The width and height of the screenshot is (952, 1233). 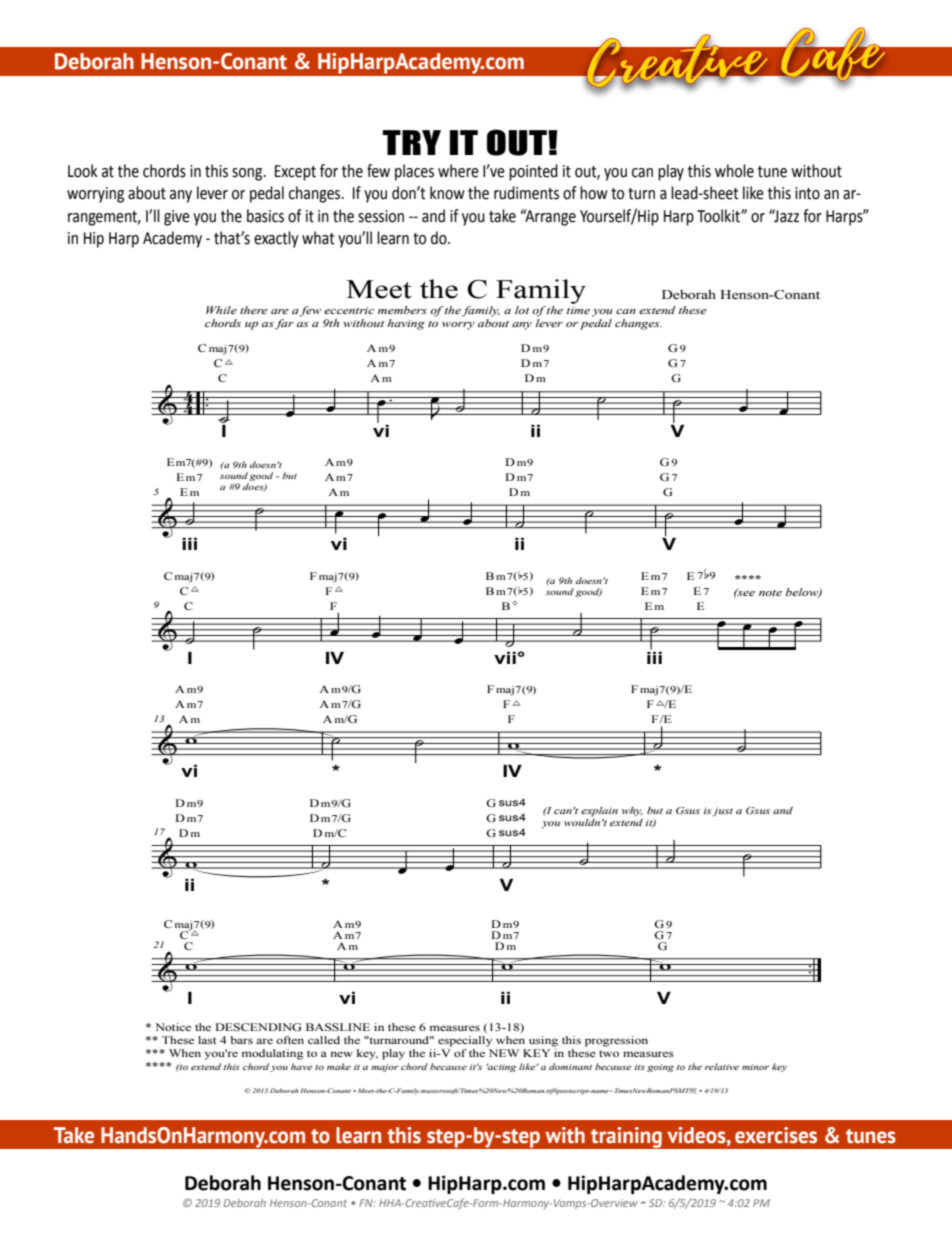 I want to click on explain, so click(x=599, y=812).
